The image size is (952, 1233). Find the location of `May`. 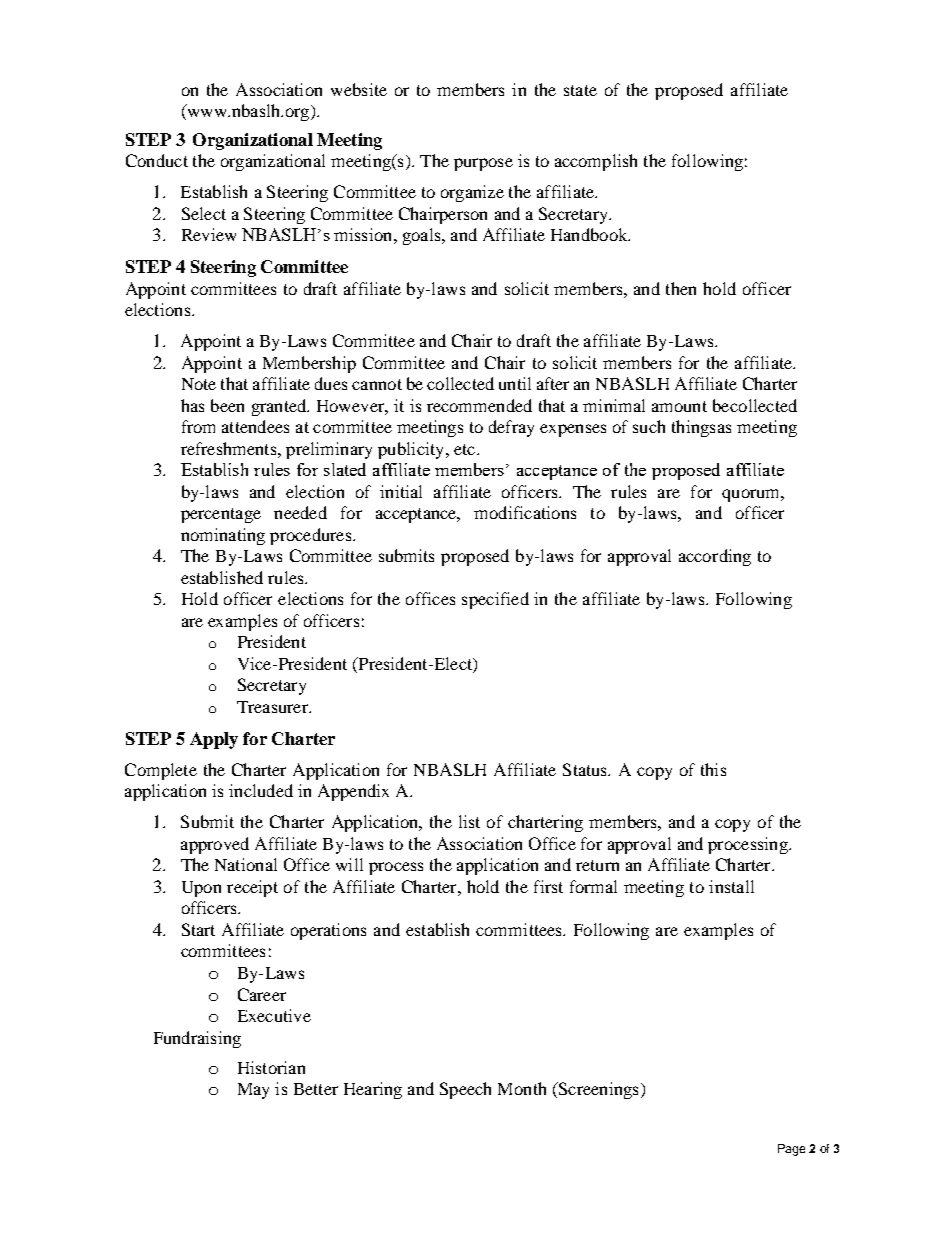

May is located at coordinates (253, 1091).
